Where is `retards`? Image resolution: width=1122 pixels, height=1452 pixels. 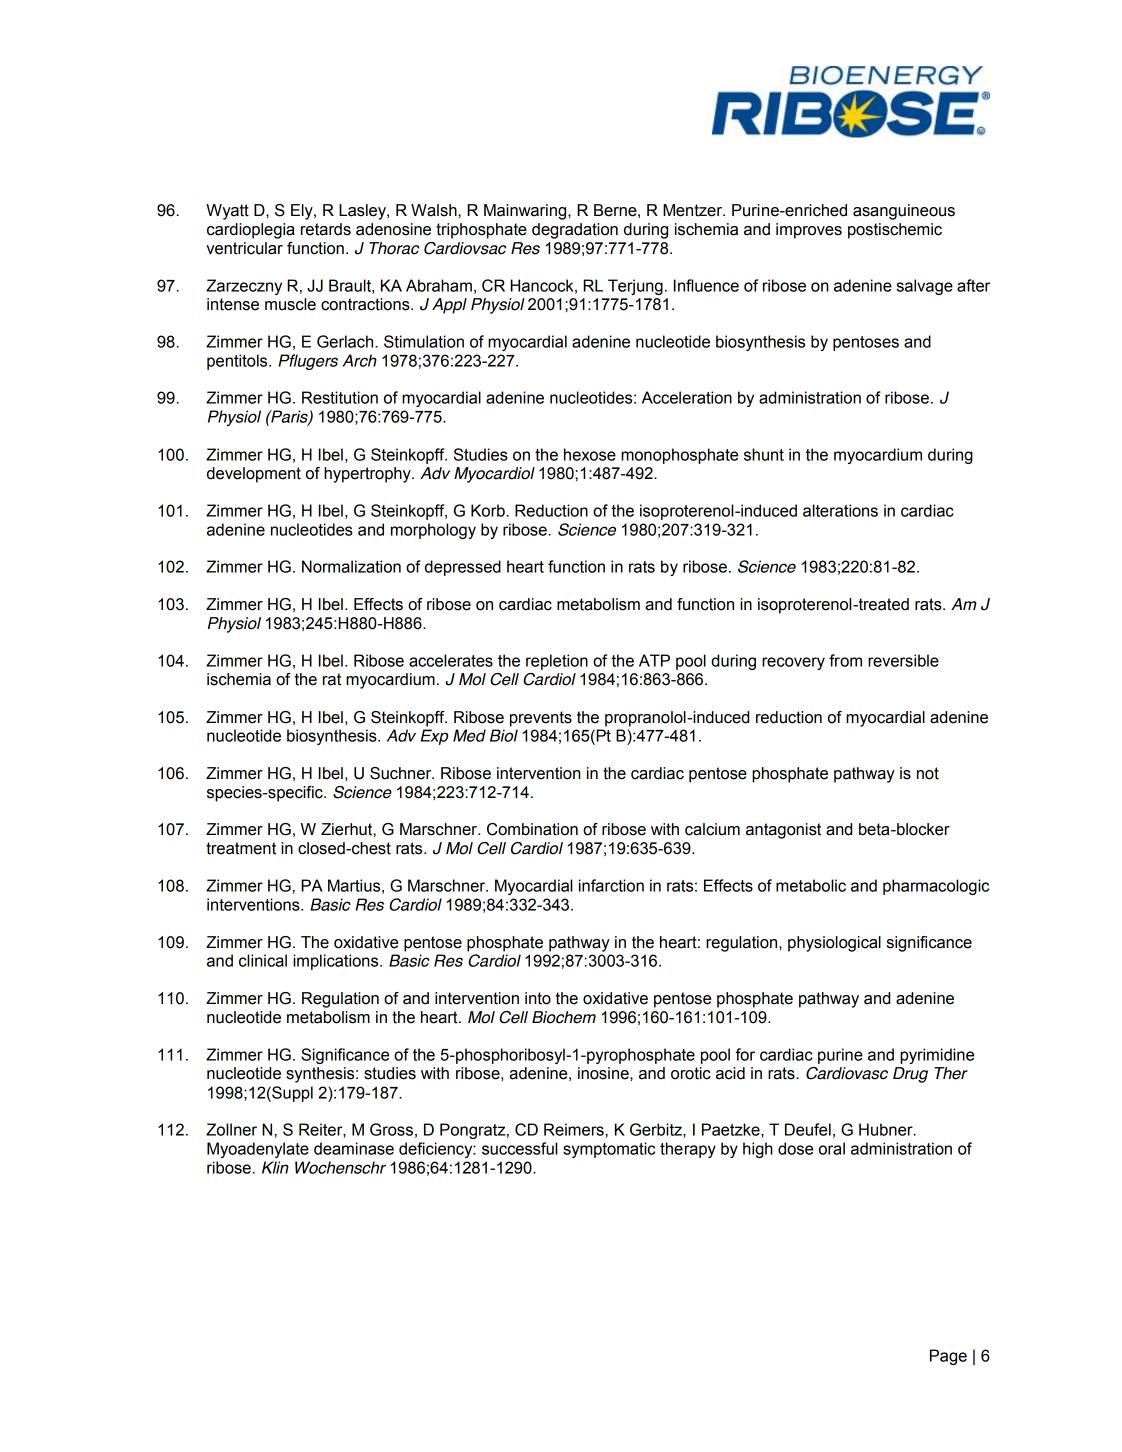 retards is located at coordinates (326, 229).
